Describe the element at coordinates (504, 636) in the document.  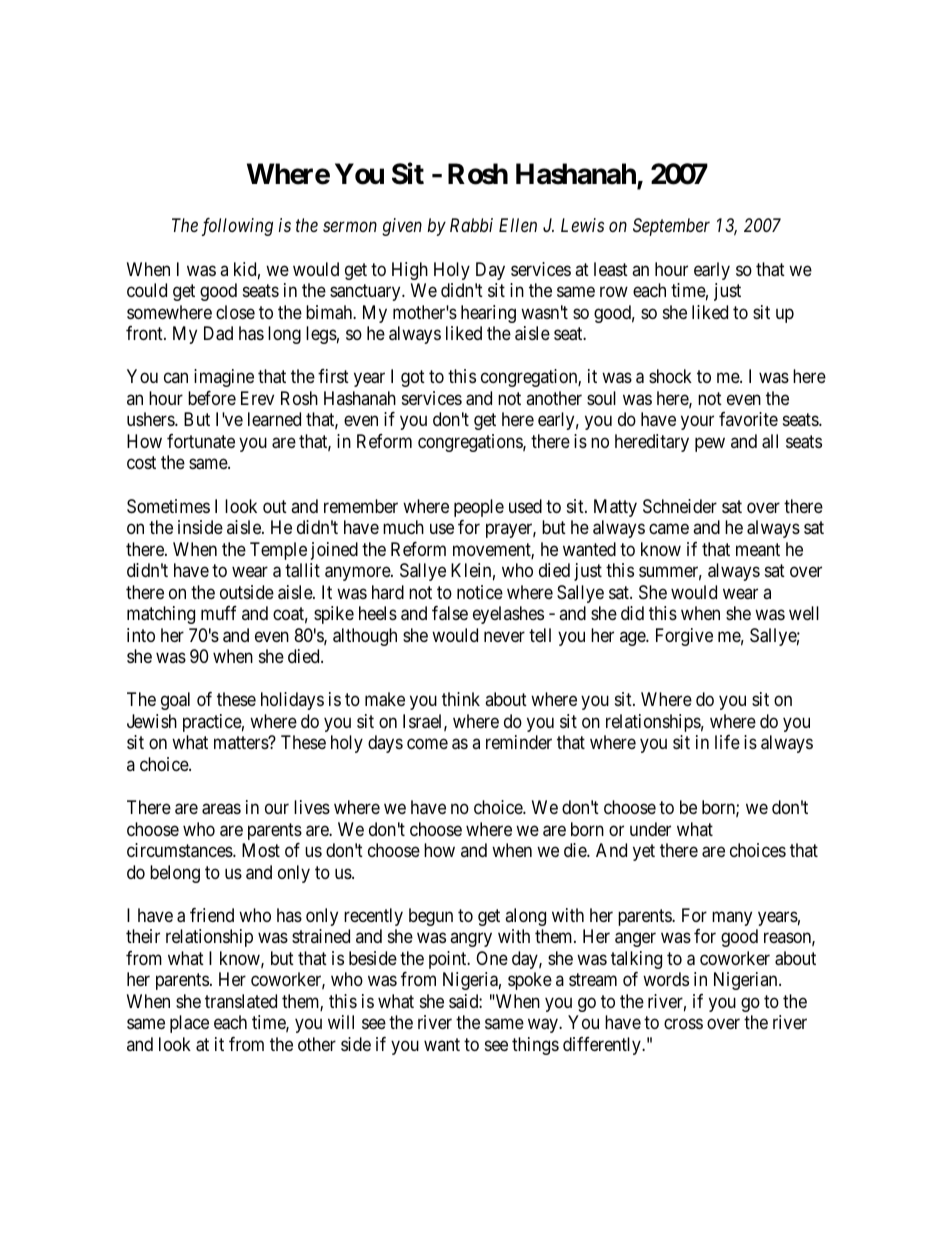
I see `never` at that location.
